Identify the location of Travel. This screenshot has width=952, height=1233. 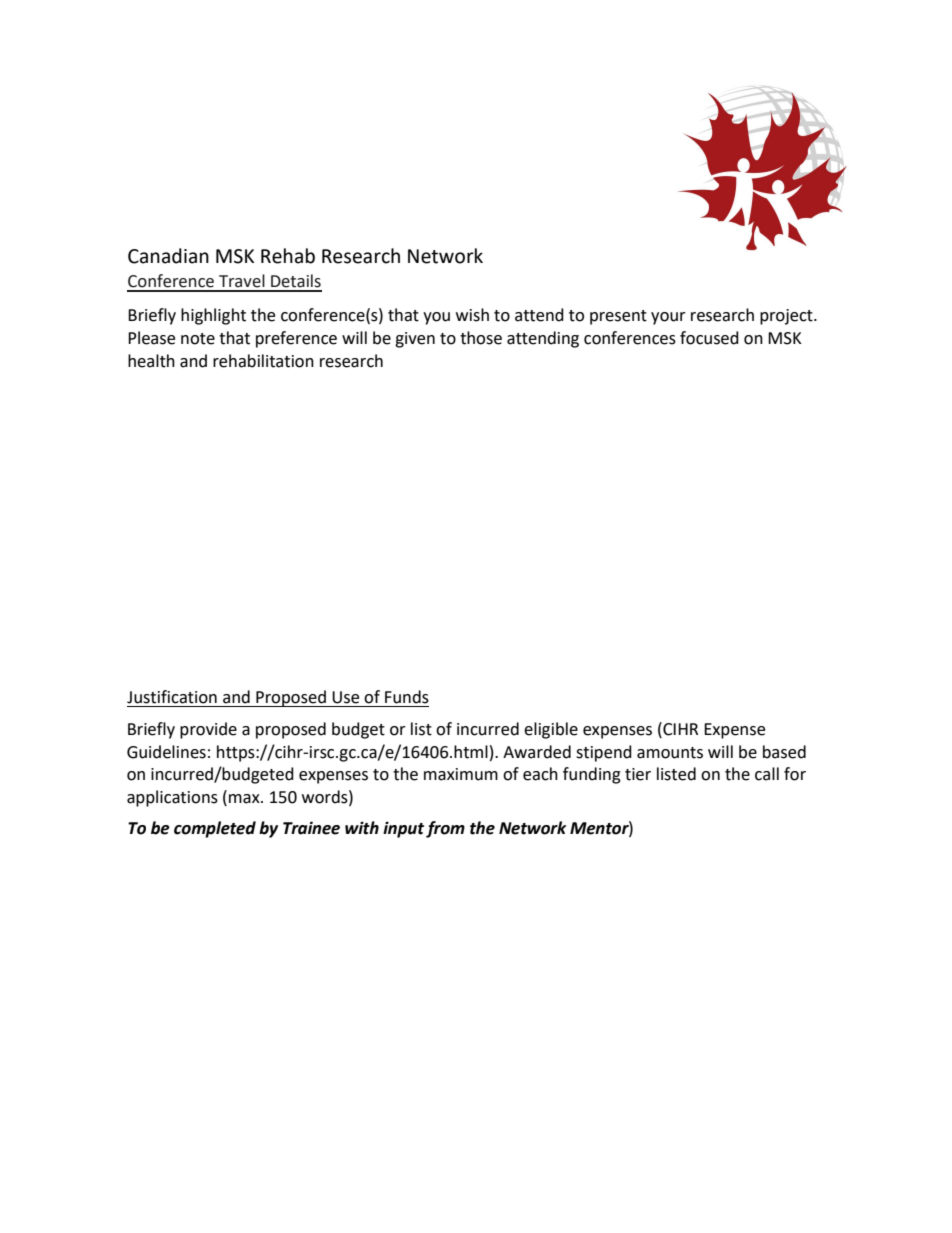
(242, 281).
